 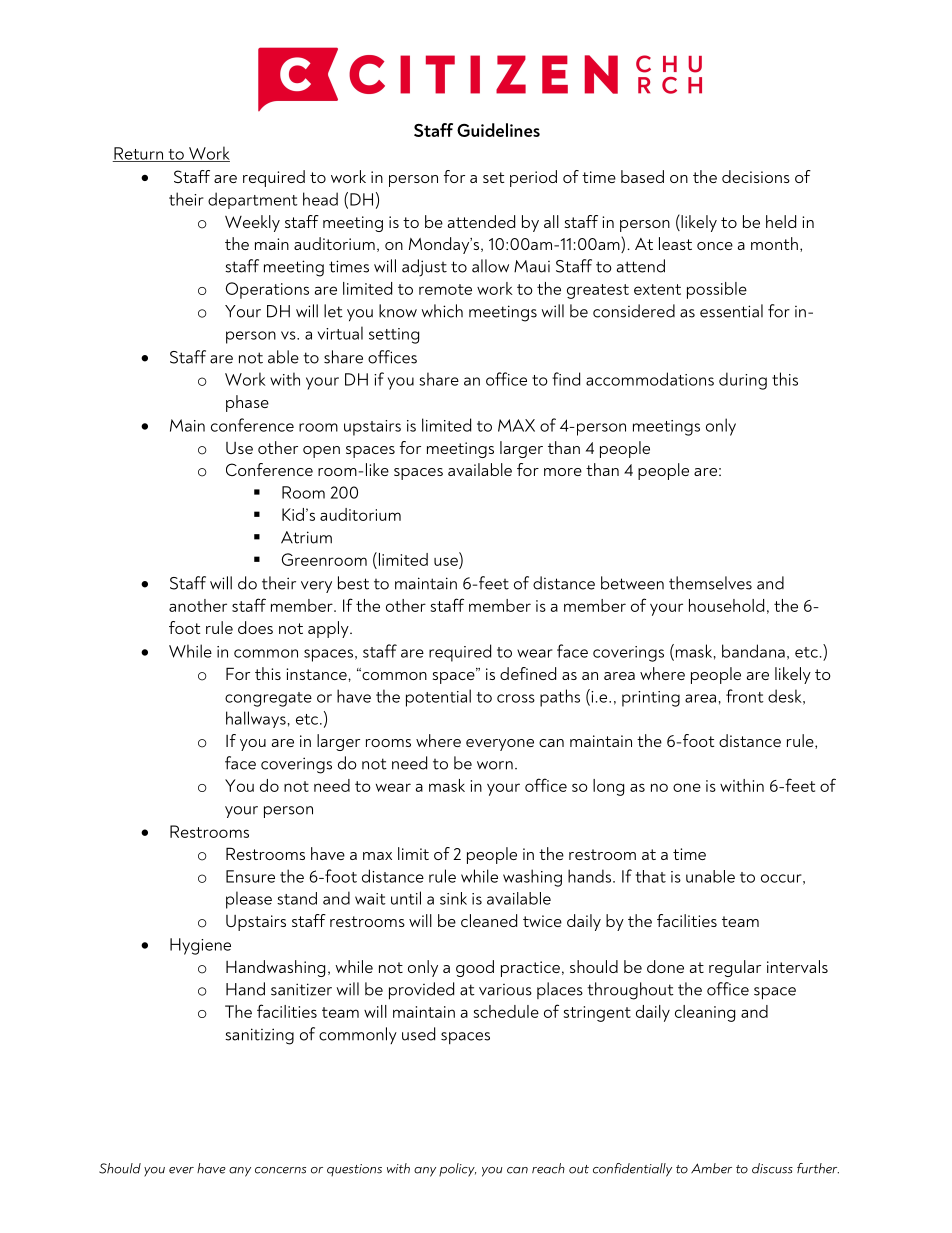 What do you see at coordinates (259, 1036) in the image?
I see `sanitizing` at bounding box center [259, 1036].
